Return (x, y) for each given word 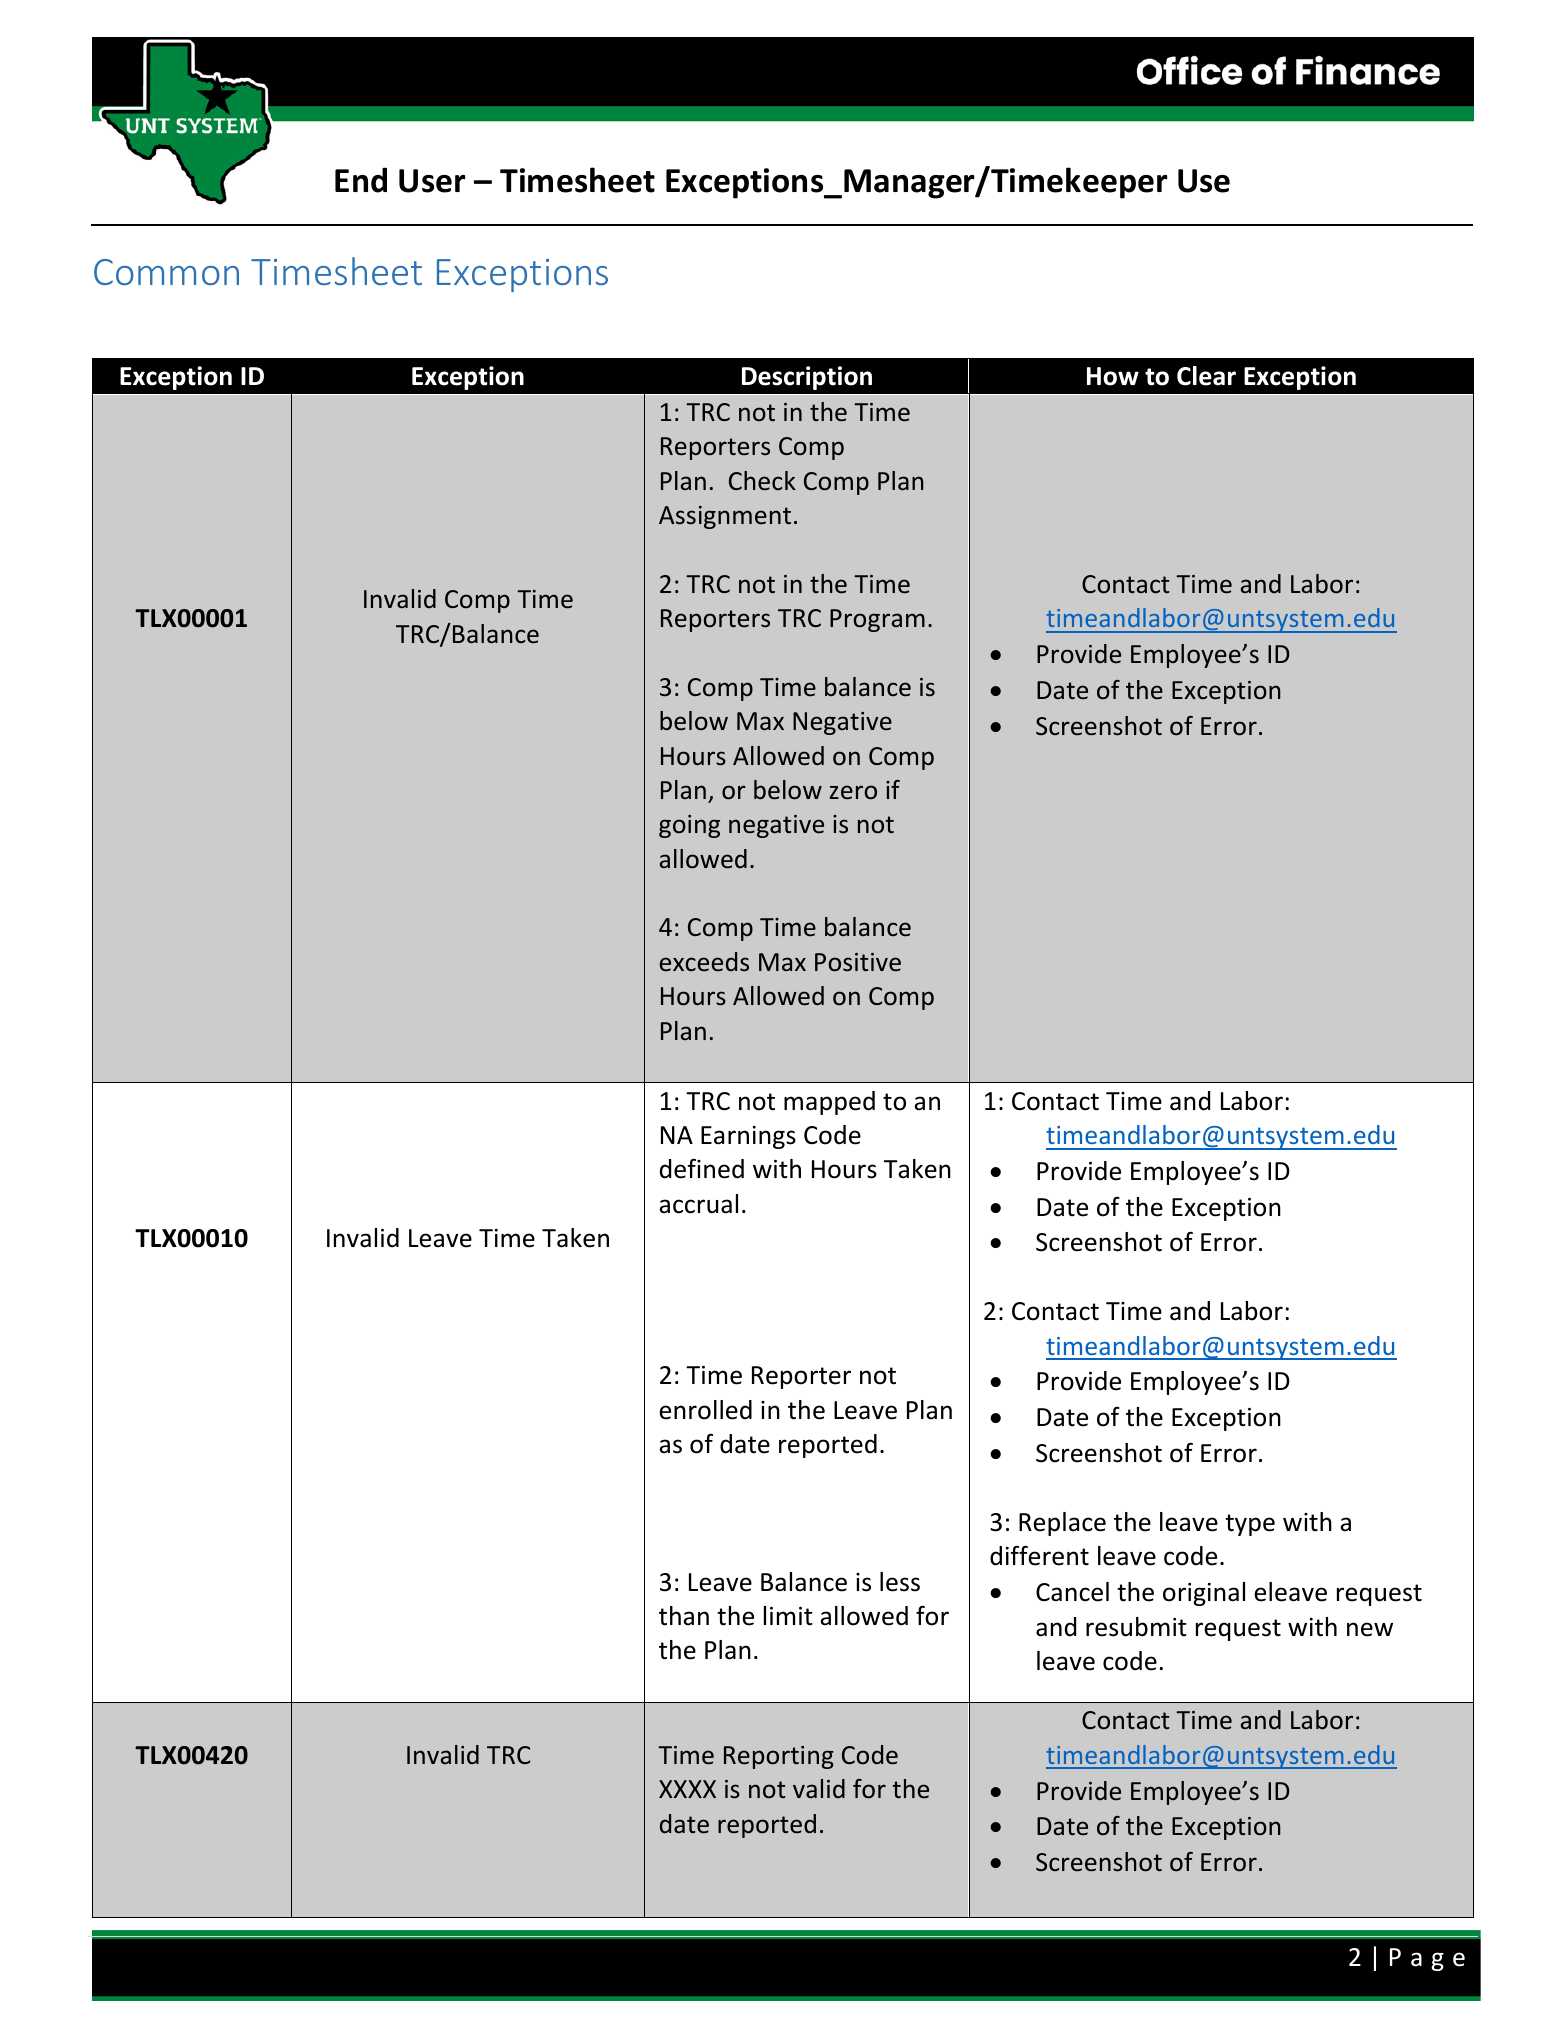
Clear (1206, 376)
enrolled (705, 1410)
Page (1427, 1959)
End (361, 180)
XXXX (687, 1789)
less (900, 1582)
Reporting (779, 1757)
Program (877, 620)
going (689, 826)
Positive (858, 962)
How (1113, 376)
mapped (829, 1103)
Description (807, 378)
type (1250, 1525)
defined (702, 1169)
